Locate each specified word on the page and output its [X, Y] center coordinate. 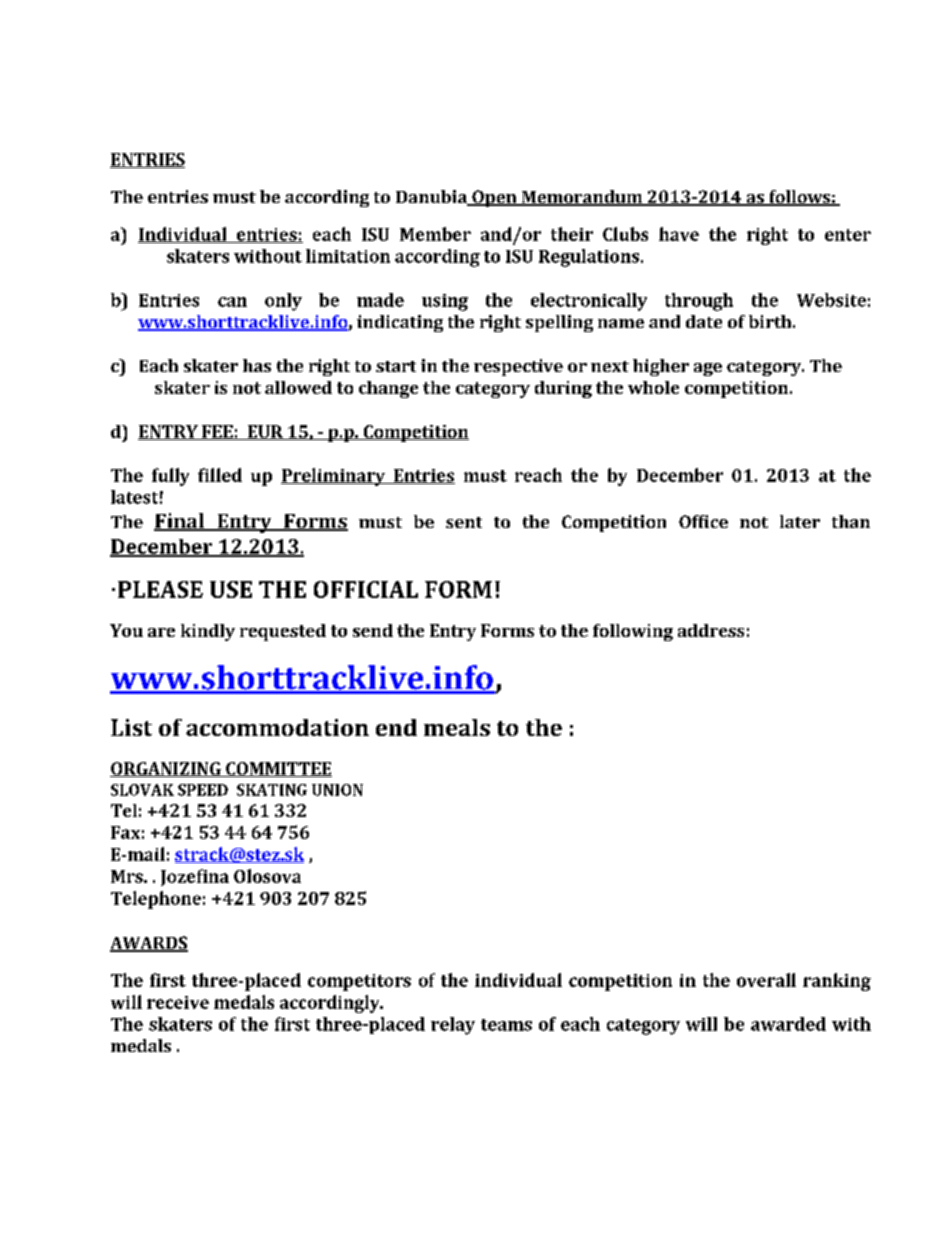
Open [494, 198]
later [800, 521]
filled [220, 475]
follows [799, 198]
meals [457, 727]
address [711, 630]
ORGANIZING [166, 769]
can [232, 302]
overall [766, 980]
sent [464, 522]
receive [178, 1002]
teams [506, 1025]
